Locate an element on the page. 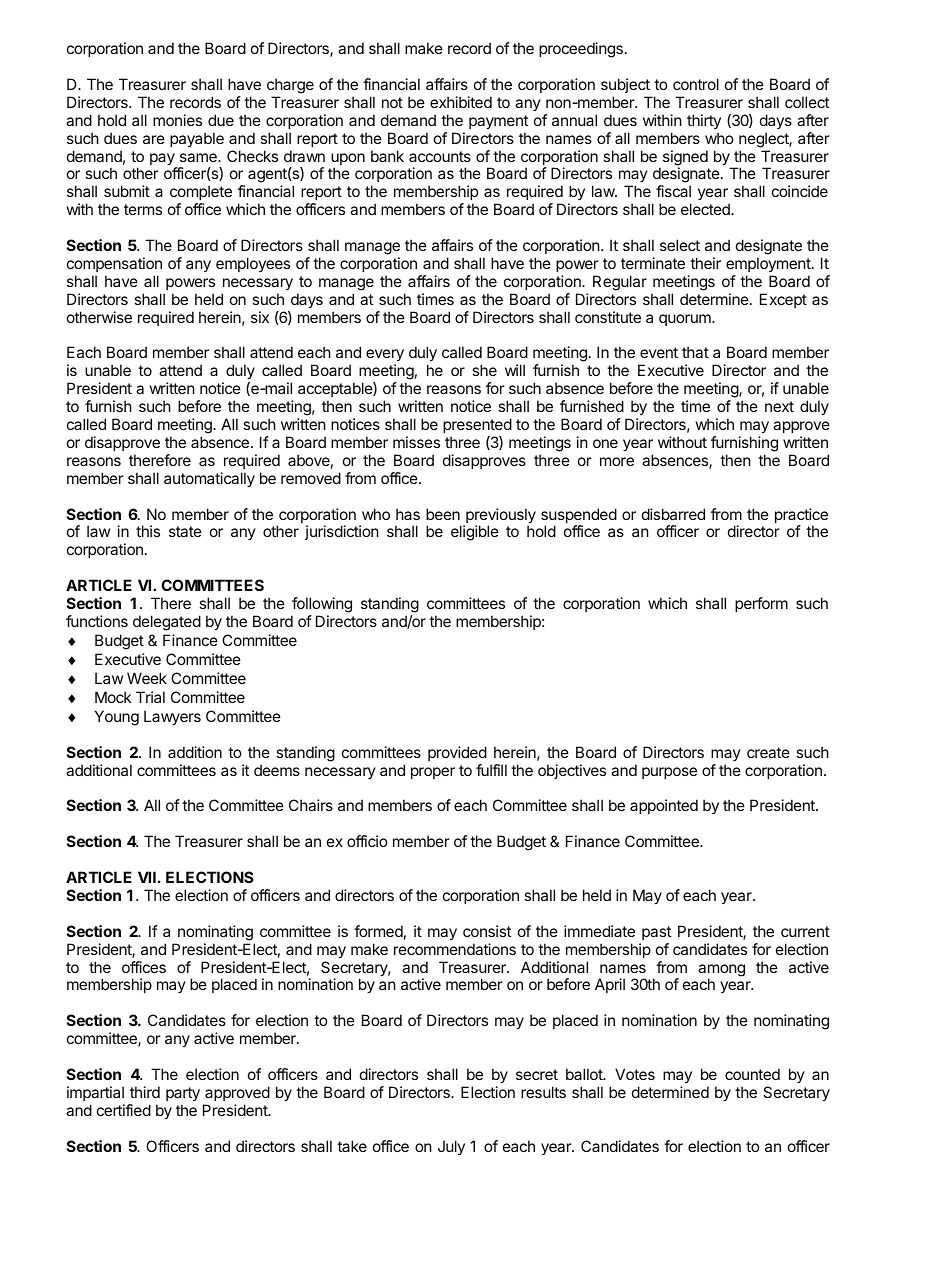  exhibited is located at coordinates (461, 102).
